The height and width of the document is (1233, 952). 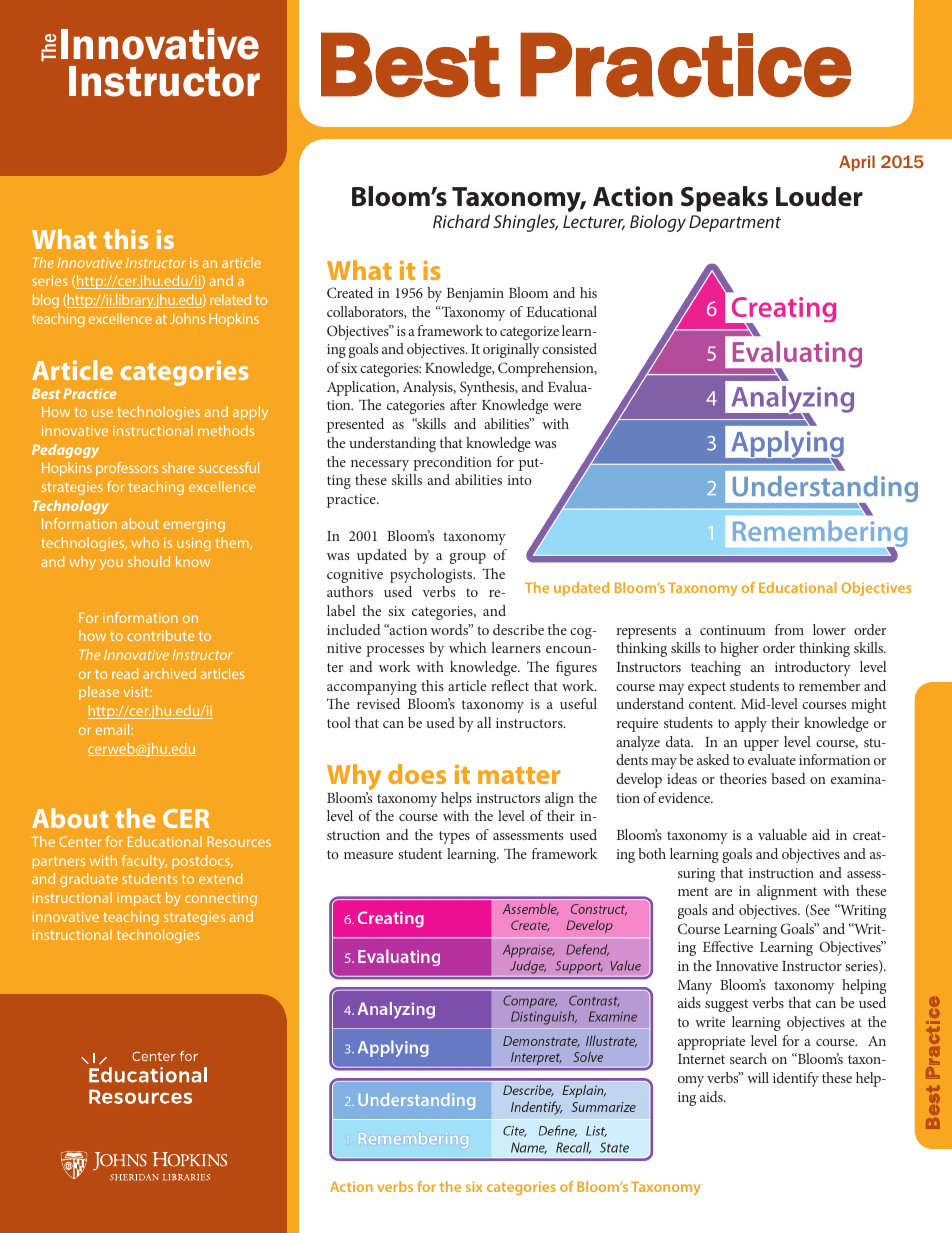 I want to click on methods, so click(x=226, y=430).
